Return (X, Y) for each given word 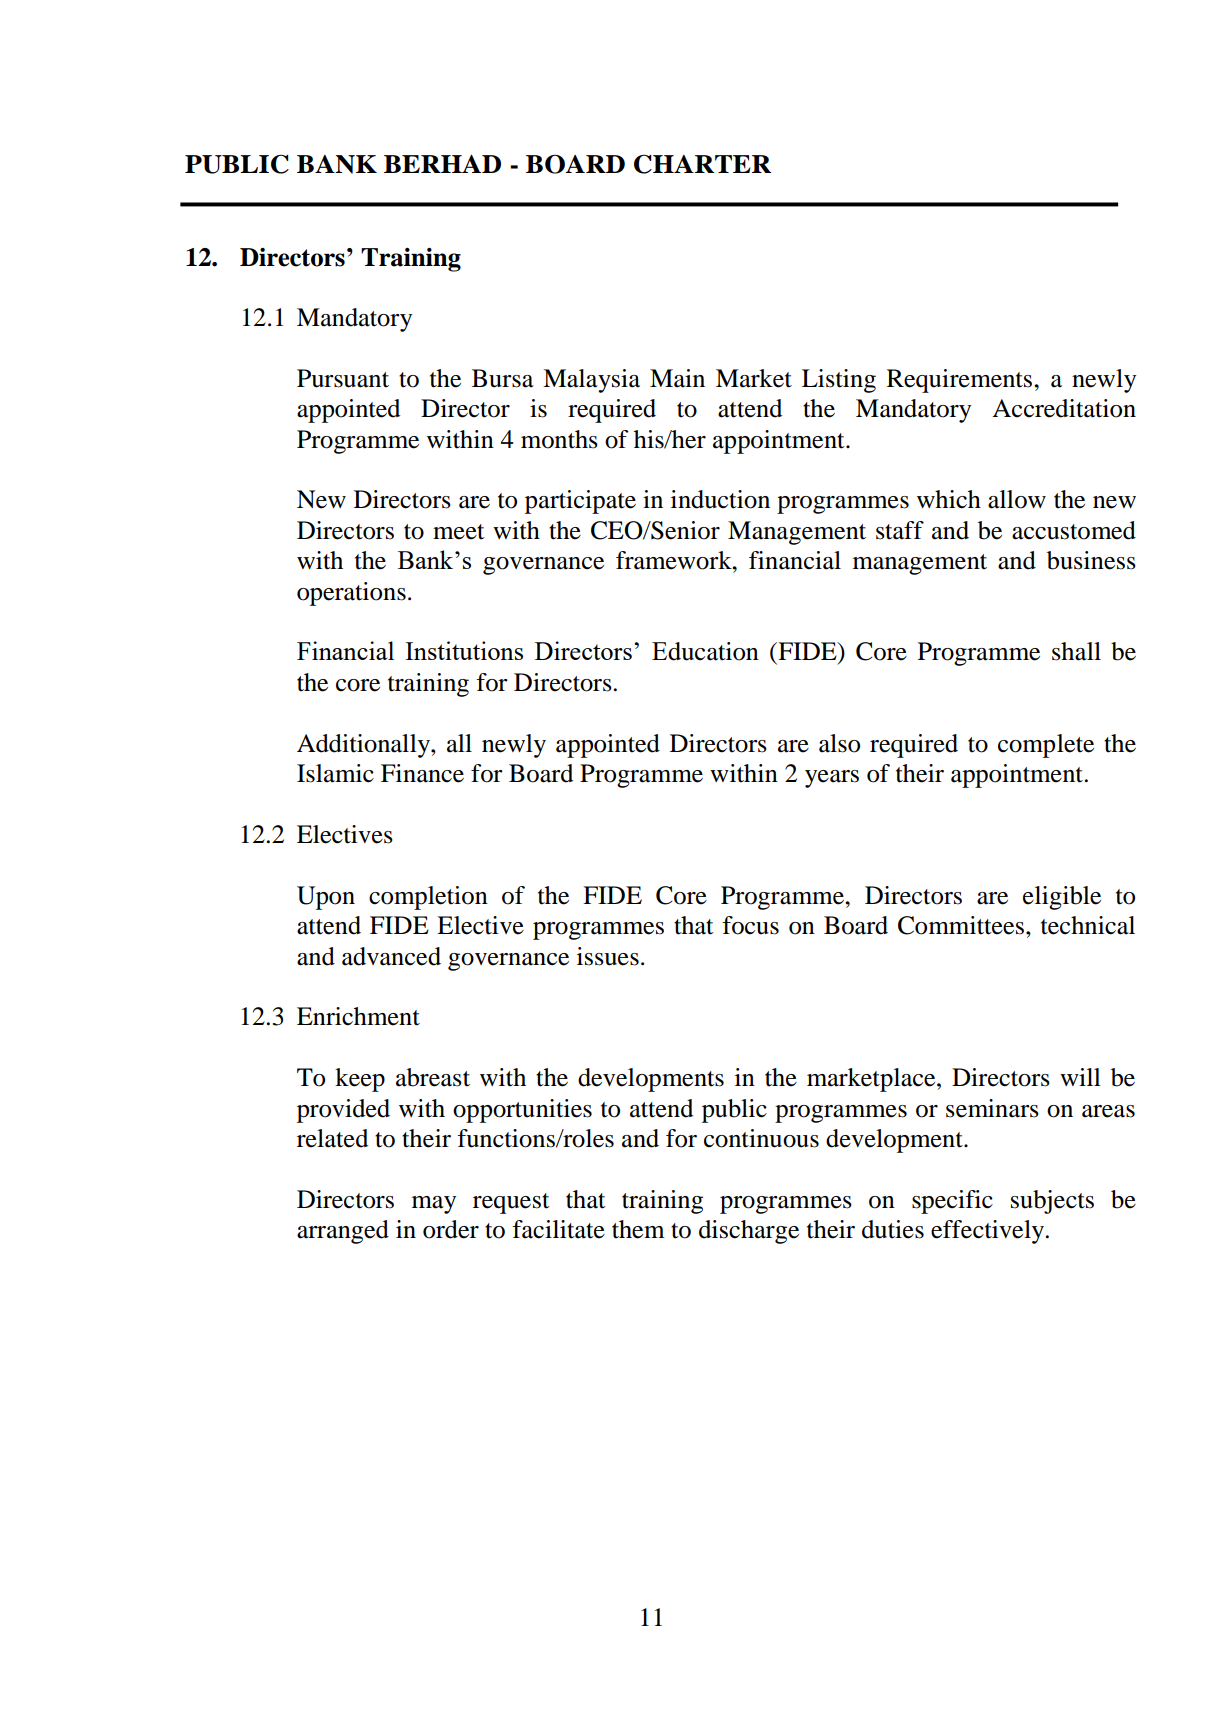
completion (428, 898)
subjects (1052, 1202)
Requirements (961, 381)
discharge (749, 1232)
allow (1017, 499)
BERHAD (442, 164)
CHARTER (702, 164)
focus (750, 925)
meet (459, 532)
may (434, 1205)
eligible (1062, 898)
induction (720, 499)
